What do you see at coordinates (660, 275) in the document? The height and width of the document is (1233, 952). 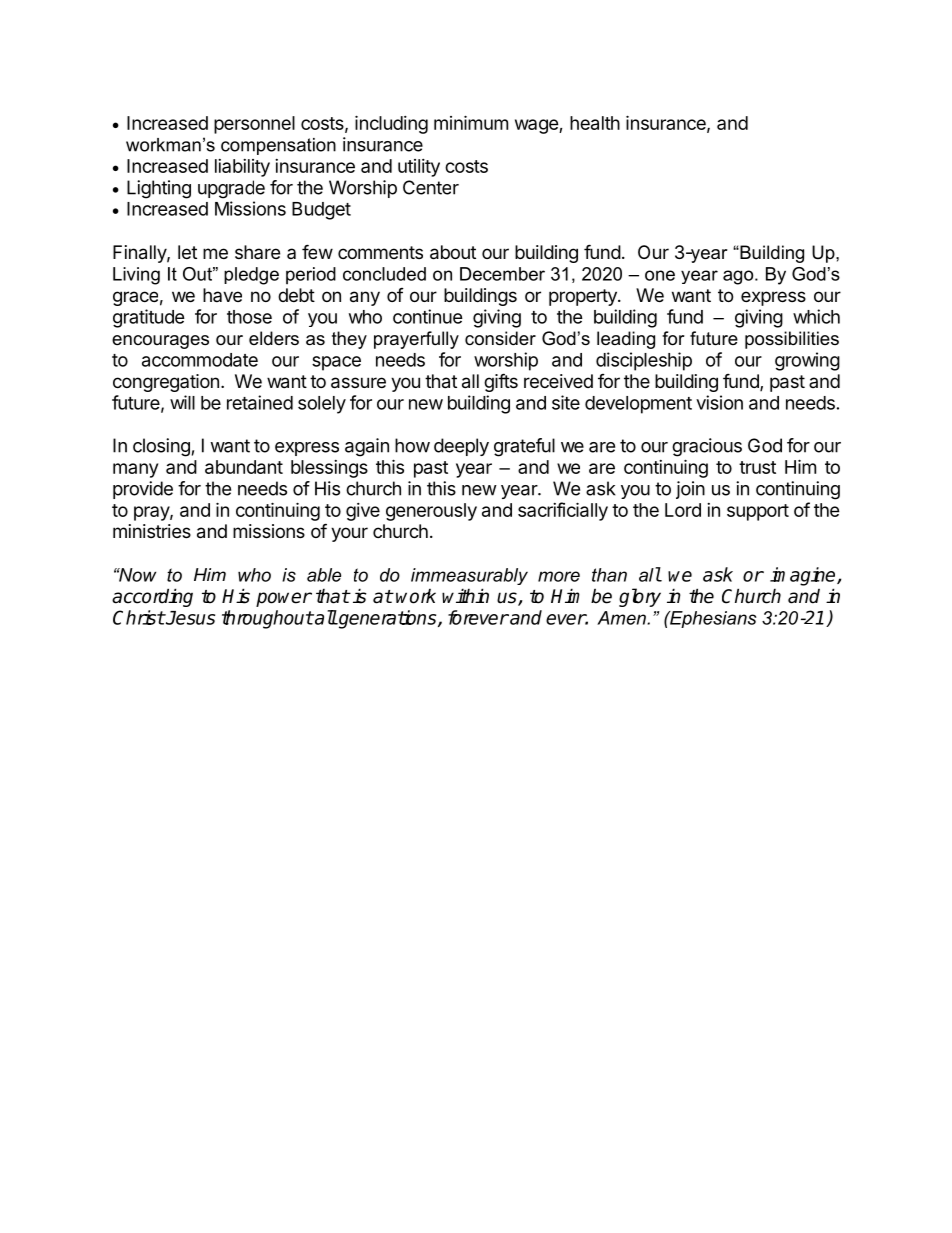 I see `one` at bounding box center [660, 275].
